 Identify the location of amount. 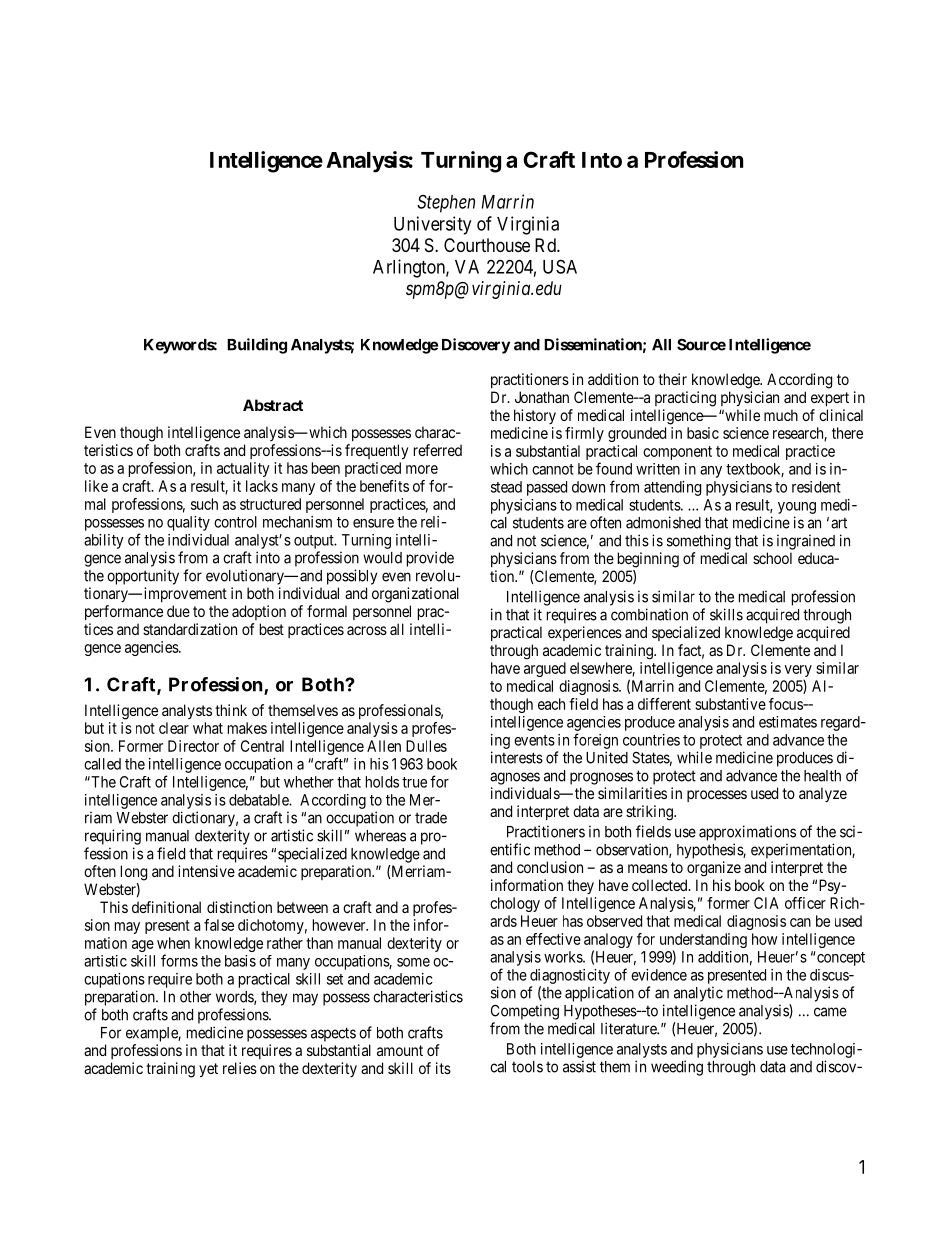
(400, 1050).
